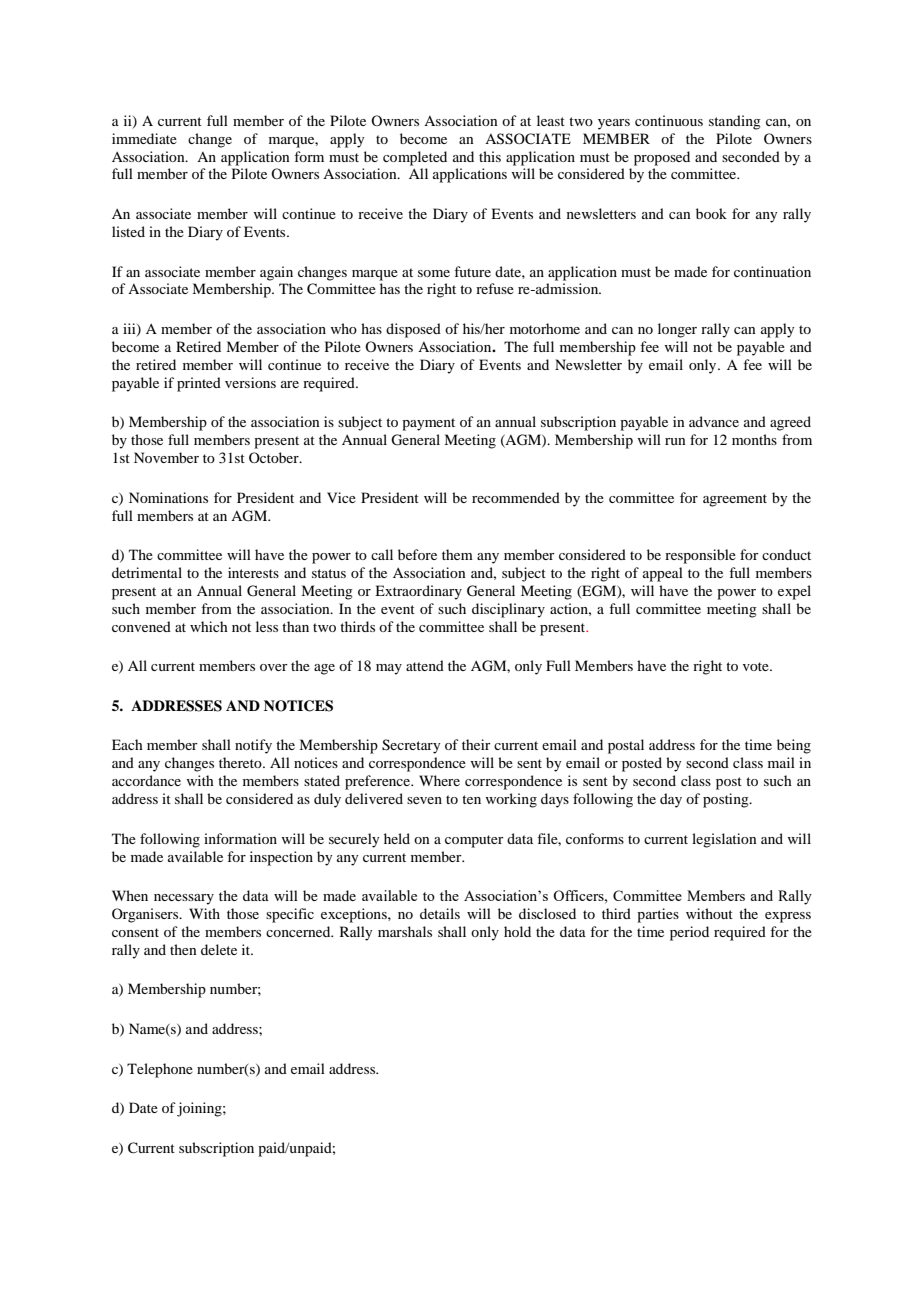 The height and width of the screenshot is (1308, 924). What do you see at coordinates (160, 1070) in the screenshot?
I see `Telephone` at bounding box center [160, 1070].
